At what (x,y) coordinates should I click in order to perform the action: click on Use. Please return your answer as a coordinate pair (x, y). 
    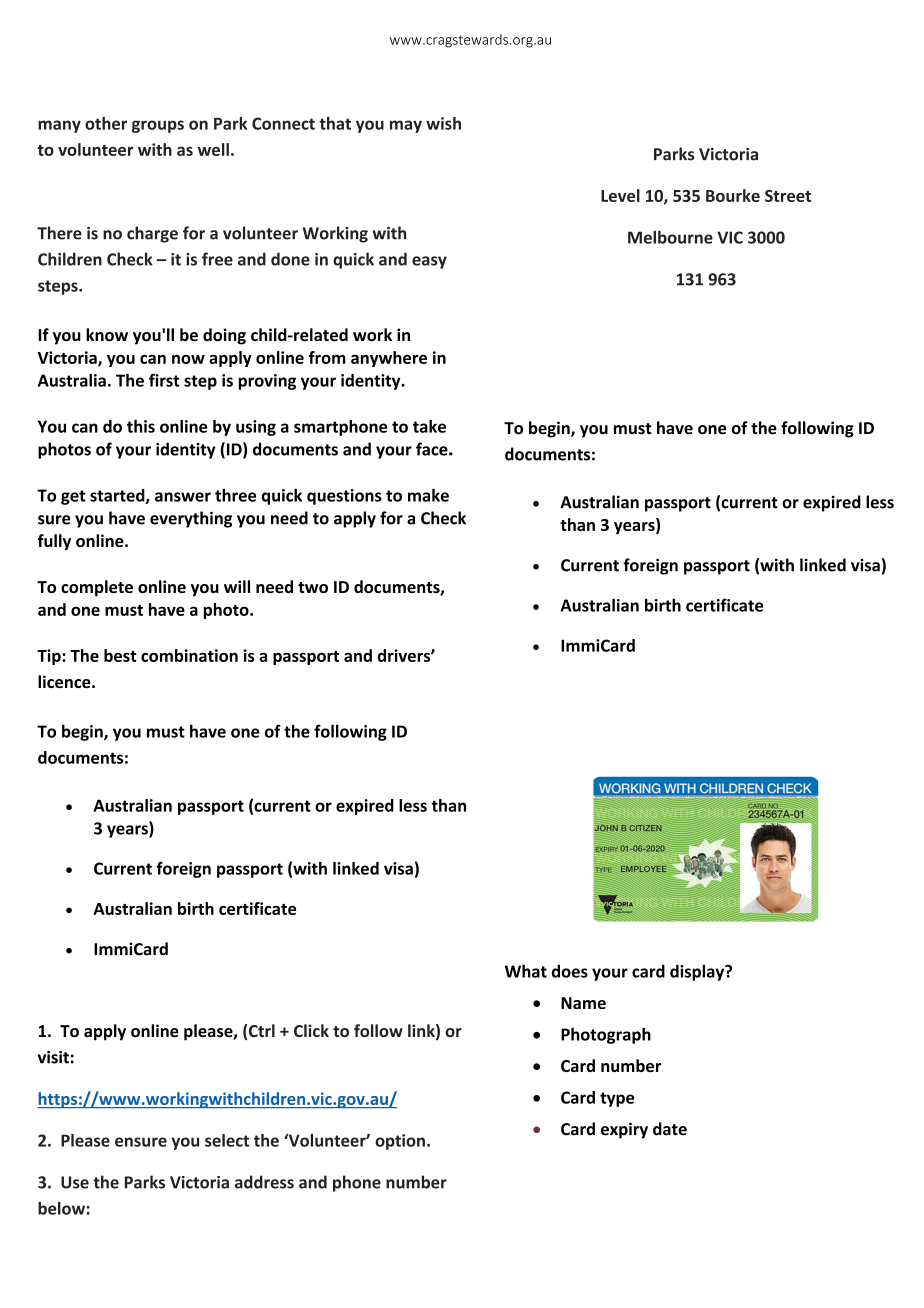
    Looking at the image, I should click on (75, 1182).
